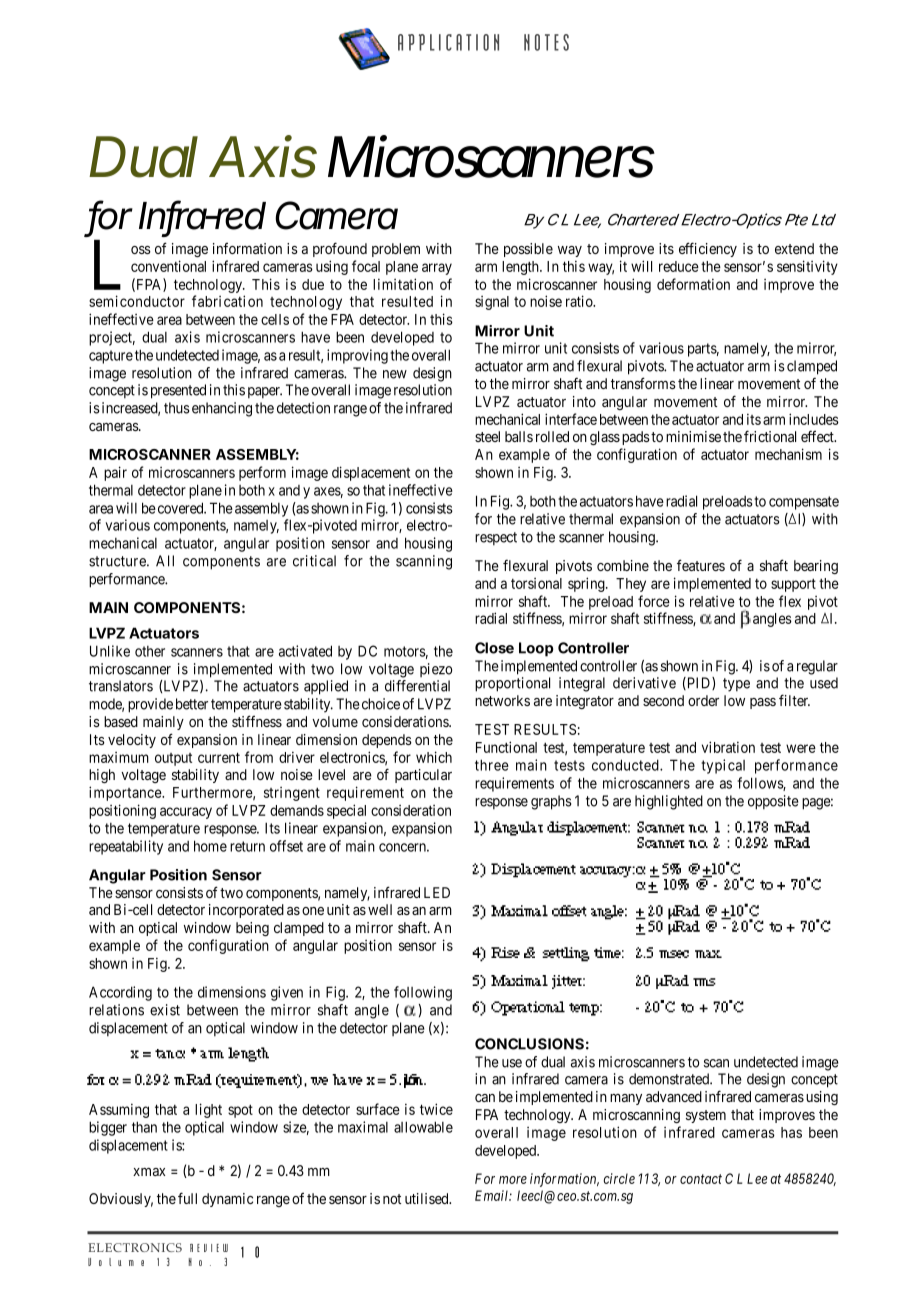 The width and height of the image is (924, 1308). I want to click on respect, so click(496, 539).
